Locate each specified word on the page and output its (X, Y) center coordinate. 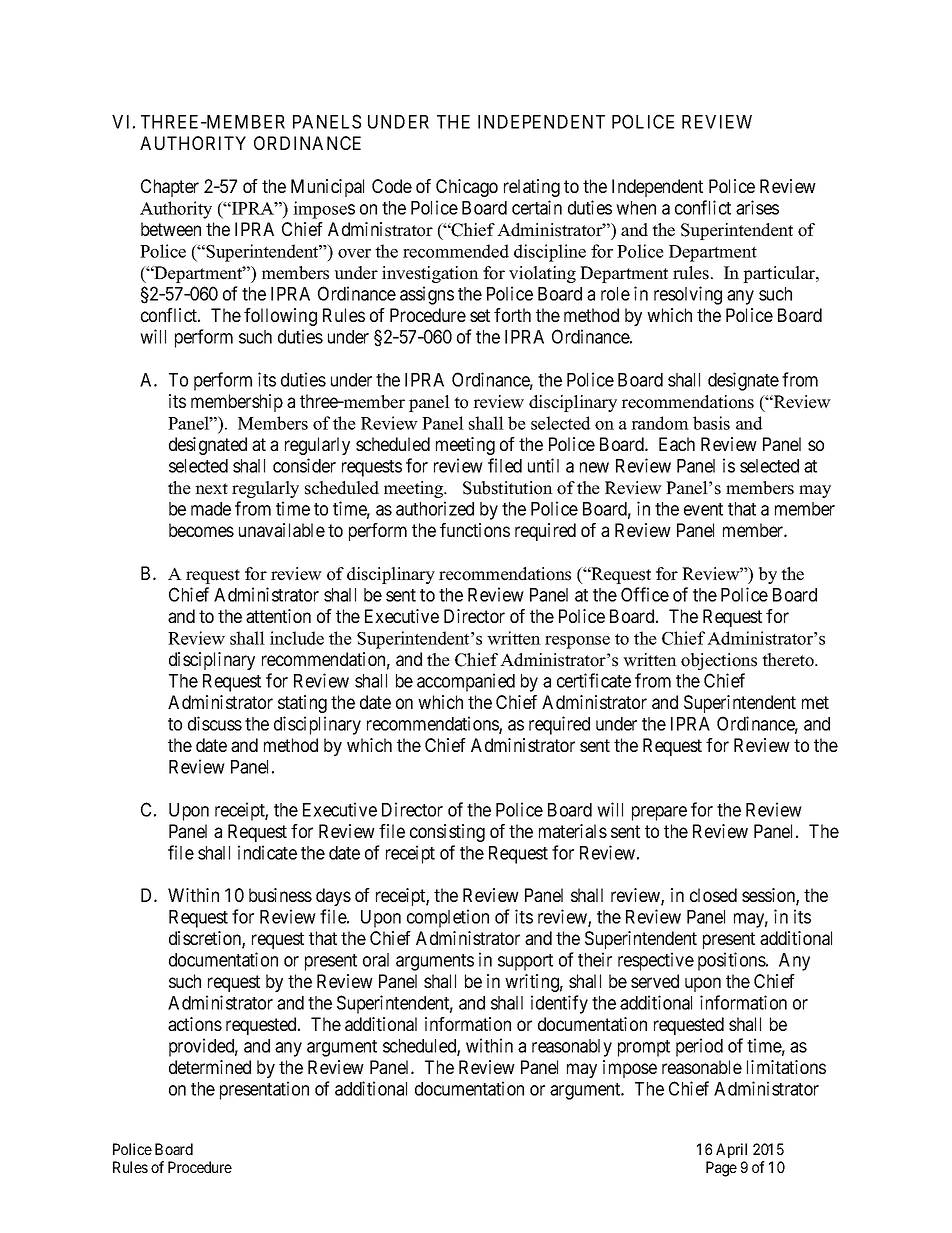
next (211, 489)
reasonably (572, 1048)
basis (711, 423)
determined (210, 1067)
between (171, 229)
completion (448, 918)
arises (757, 207)
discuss (215, 723)
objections (719, 661)
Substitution (508, 488)
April (731, 1150)
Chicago (467, 188)
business (280, 895)
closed (713, 895)
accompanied (466, 682)
